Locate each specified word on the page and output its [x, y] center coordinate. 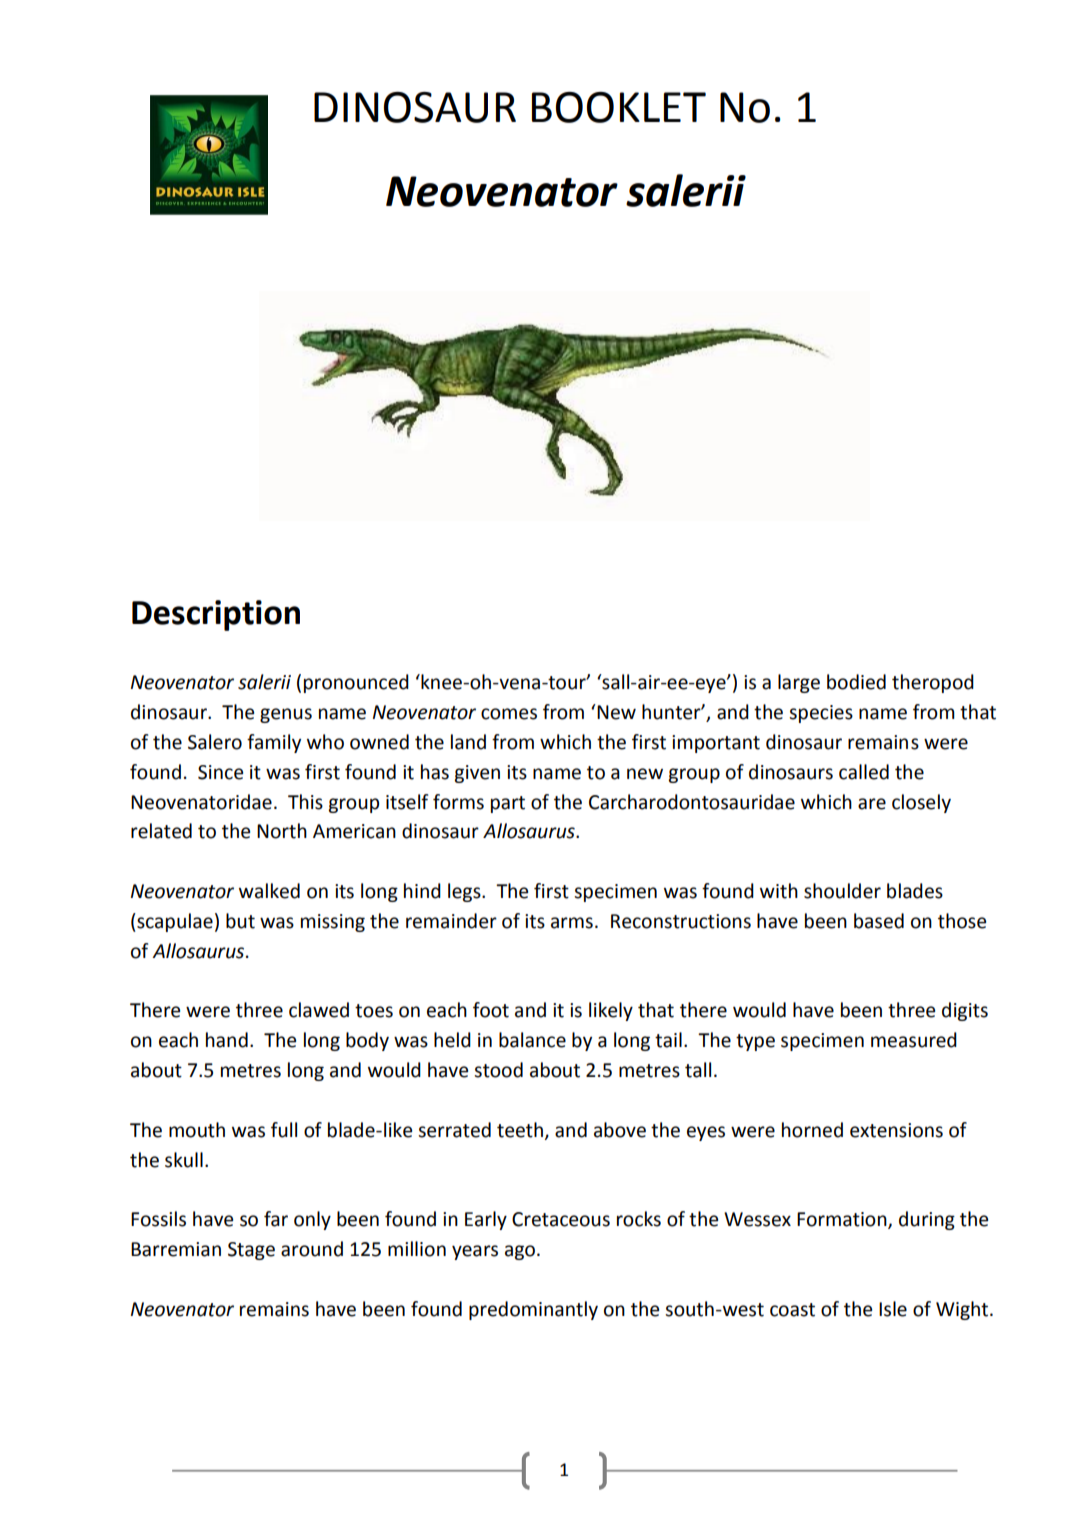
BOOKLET [619, 107]
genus [286, 715]
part [508, 804]
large [799, 683]
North [282, 831]
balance [532, 1040]
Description [216, 615]
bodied [856, 682]
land [468, 742]
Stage [251, 1251]
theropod [933, 683]
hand [227, 1040]
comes [509, 714]
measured [914, 1040]
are [872, 804]
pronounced [356, 683]
